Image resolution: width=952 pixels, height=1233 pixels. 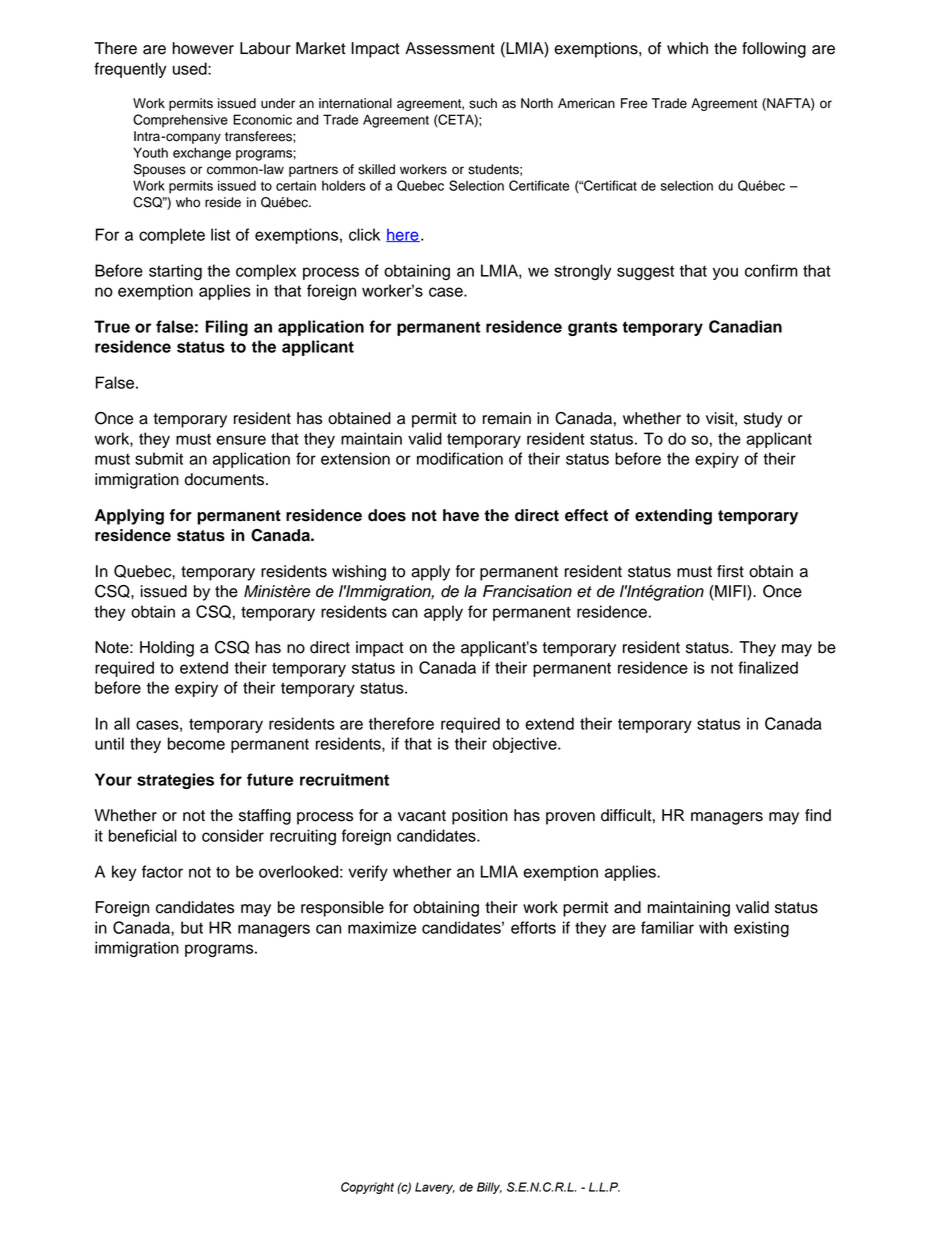 What do you see at coordinates (774, 50) in the image?
I see `following` at bounding box center [774, 50].
